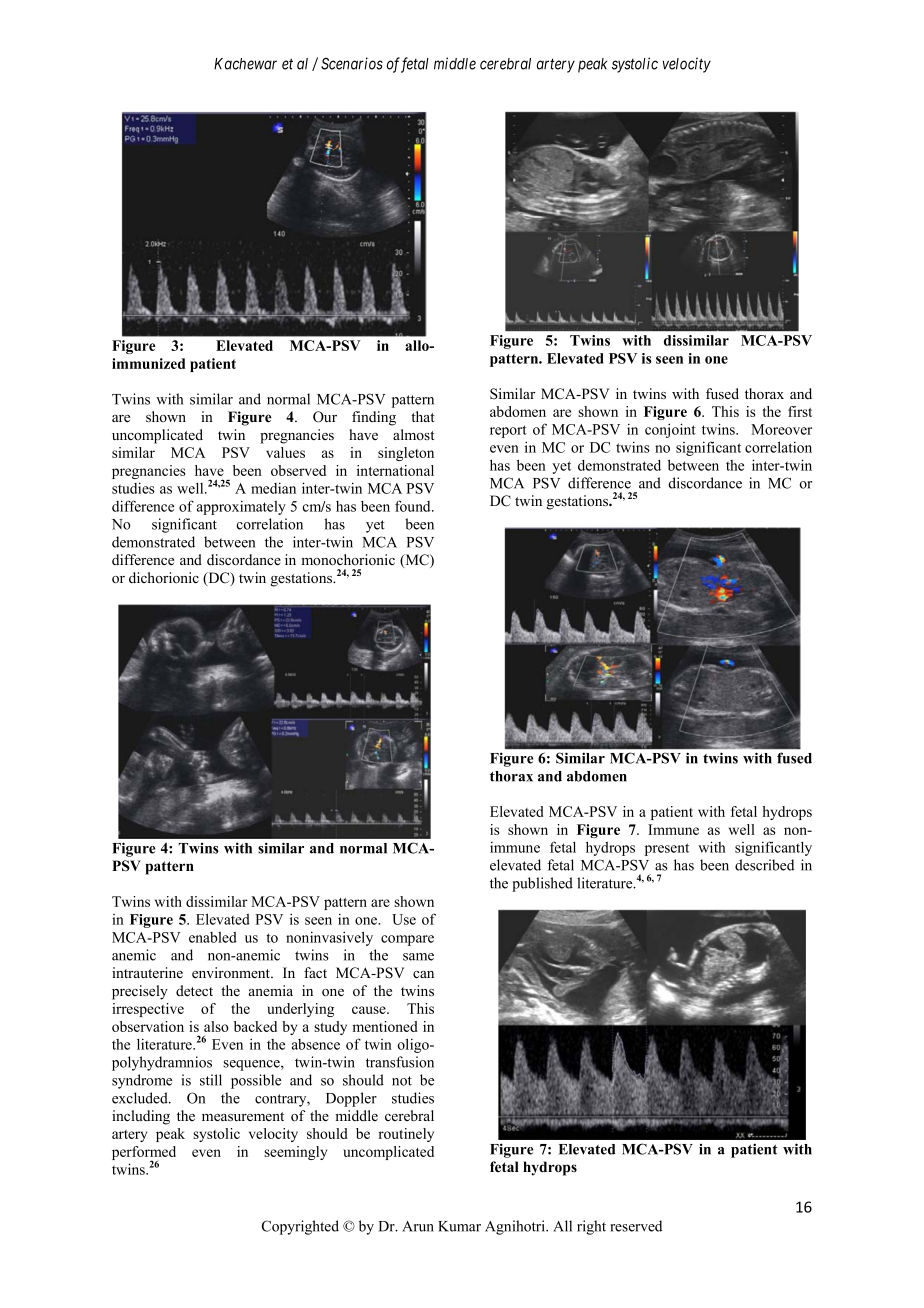 The height and width of the screenshot is (1308, 924). What do you see at coordinates (241, 507) in the screenshot?
I see `approximately` at bounding box center [241, 507].
